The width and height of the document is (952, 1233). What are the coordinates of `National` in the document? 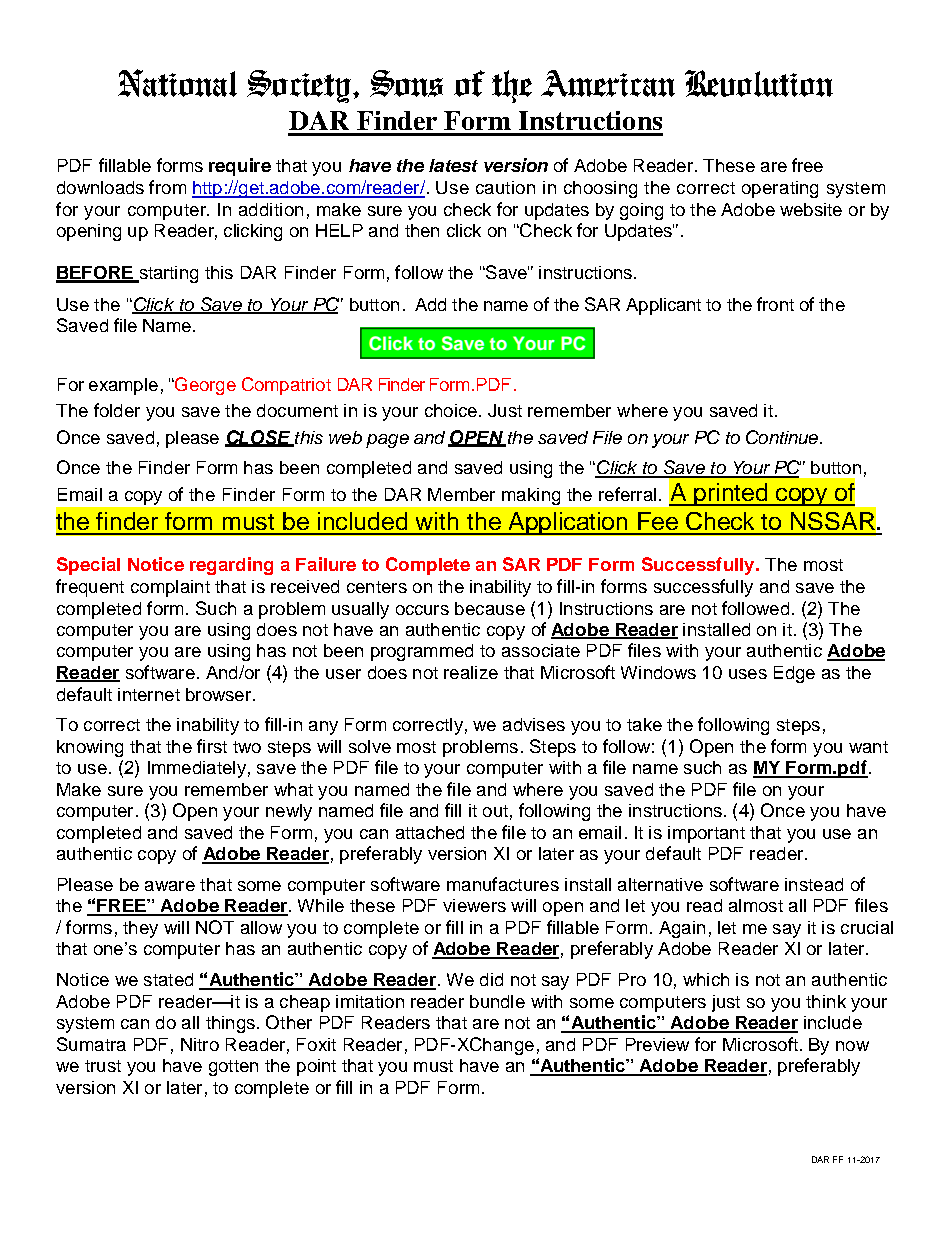 It's located at (177, 83).
